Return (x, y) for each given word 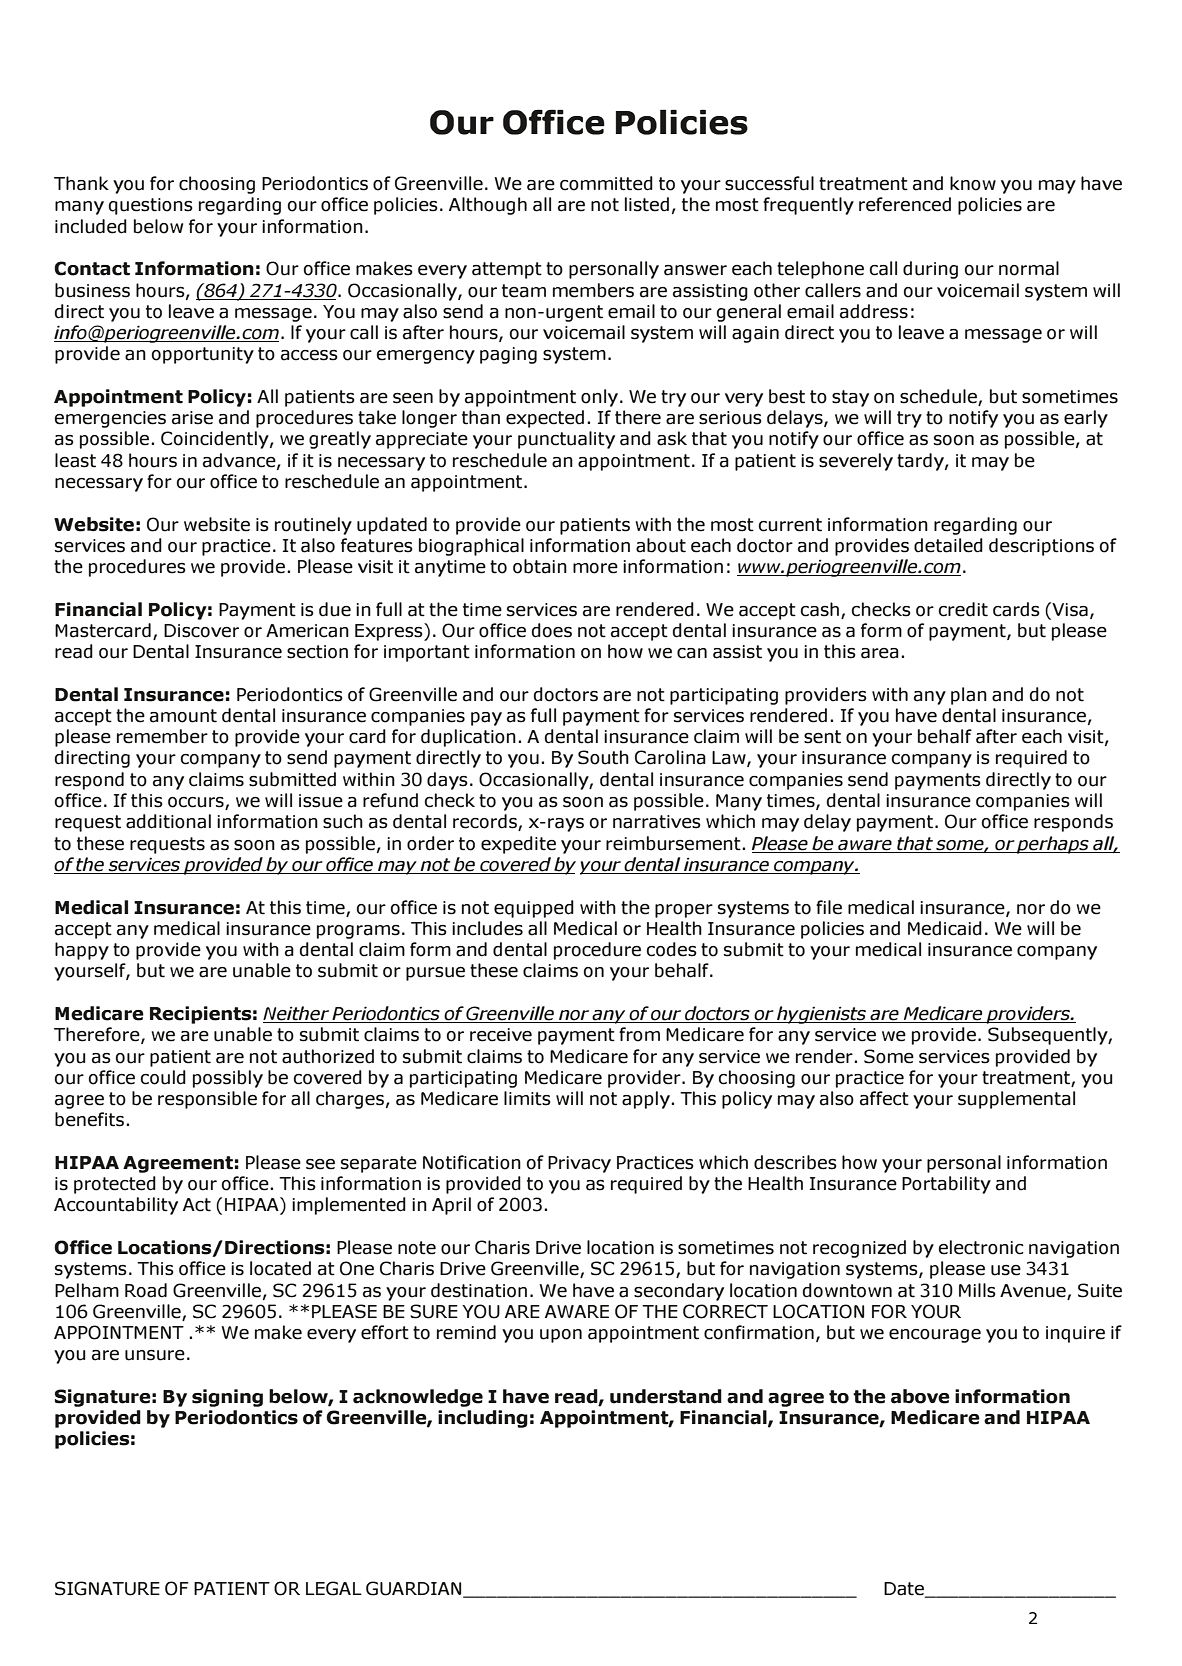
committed (606, 183)
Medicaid (945, 928)
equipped (534, 909)
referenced (905, 204)
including (483, 1419)
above (920, 1396)
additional (168, 821)
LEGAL (334, 1588)
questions (151, 206)
